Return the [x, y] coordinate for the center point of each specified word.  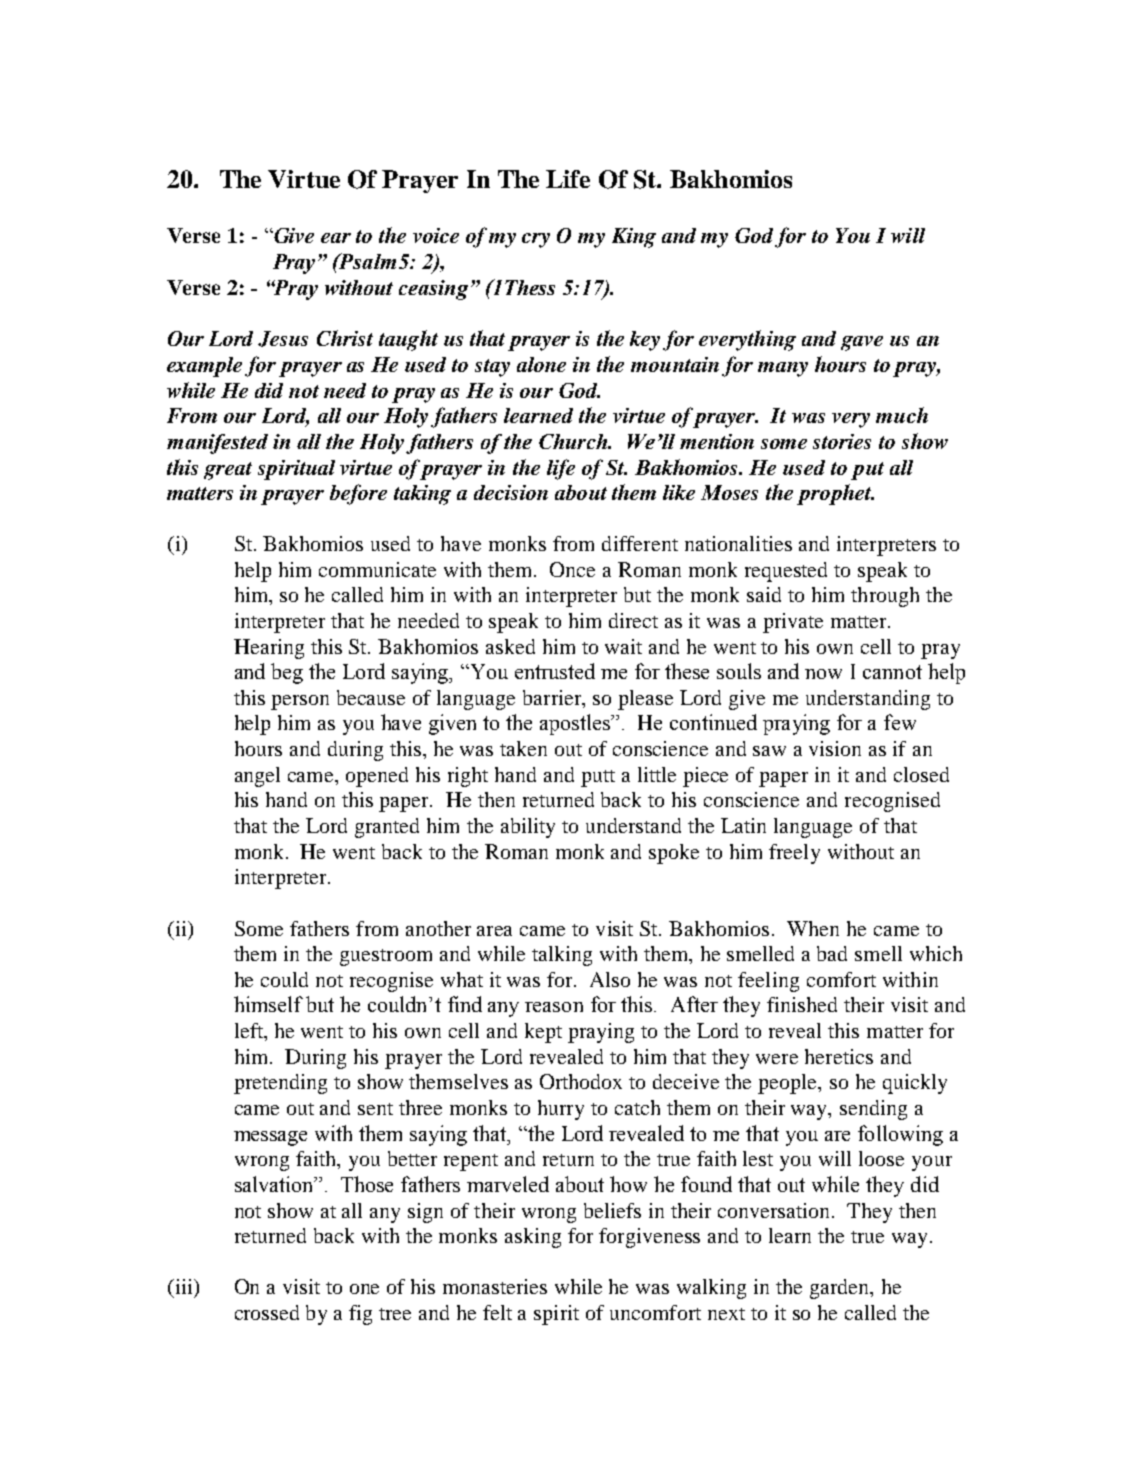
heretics [839, 1056]
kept [543, 1033]
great [228, 471]
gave [862, 343]
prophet [835, 494]
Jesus [283, 339]
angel [257, 777]
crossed [267, 1312]
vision [835, 748]
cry [536, 240]
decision [511, 492]
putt [598, 778]
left [250, 1032]
